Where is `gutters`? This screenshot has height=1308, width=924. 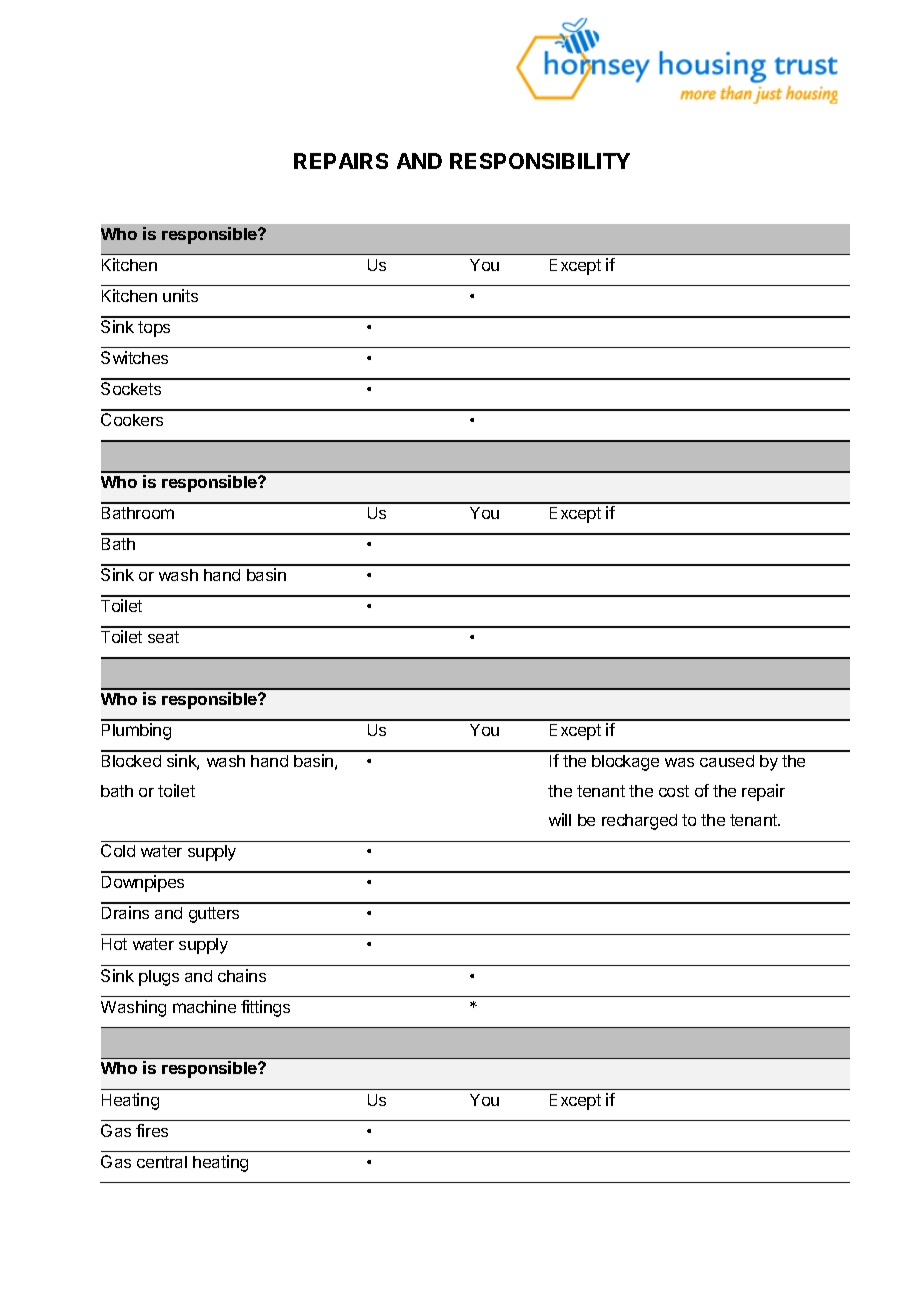
gutters is located at coordinates (214, 915).
